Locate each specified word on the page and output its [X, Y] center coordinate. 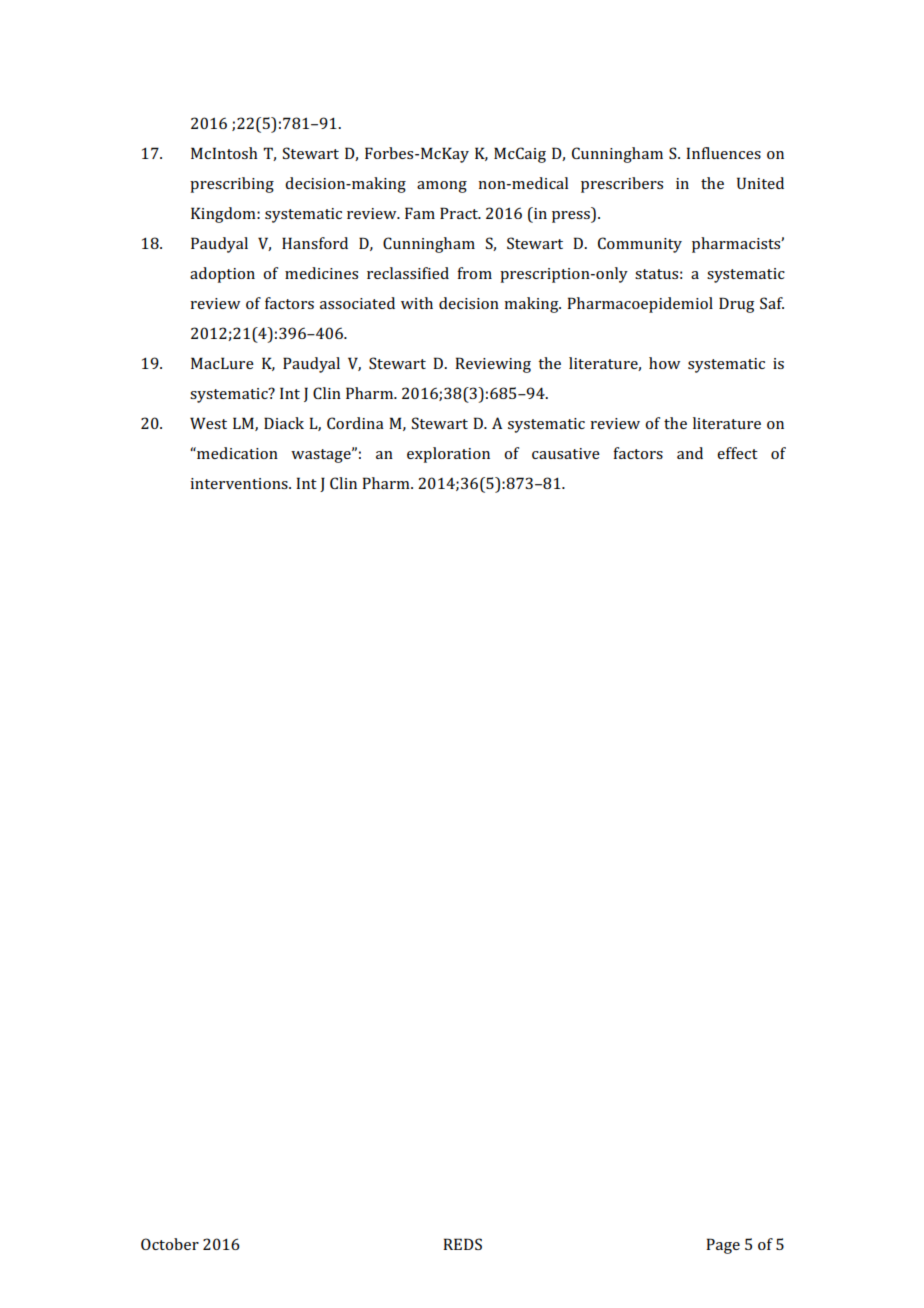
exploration [448, 455]
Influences [723, 153]
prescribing [232, 185]
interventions [240, 483]
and [690, 453]
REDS [462, 1244]
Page [723, 1246]
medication [236, 453]
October [170, 1244]
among [442, 187]
